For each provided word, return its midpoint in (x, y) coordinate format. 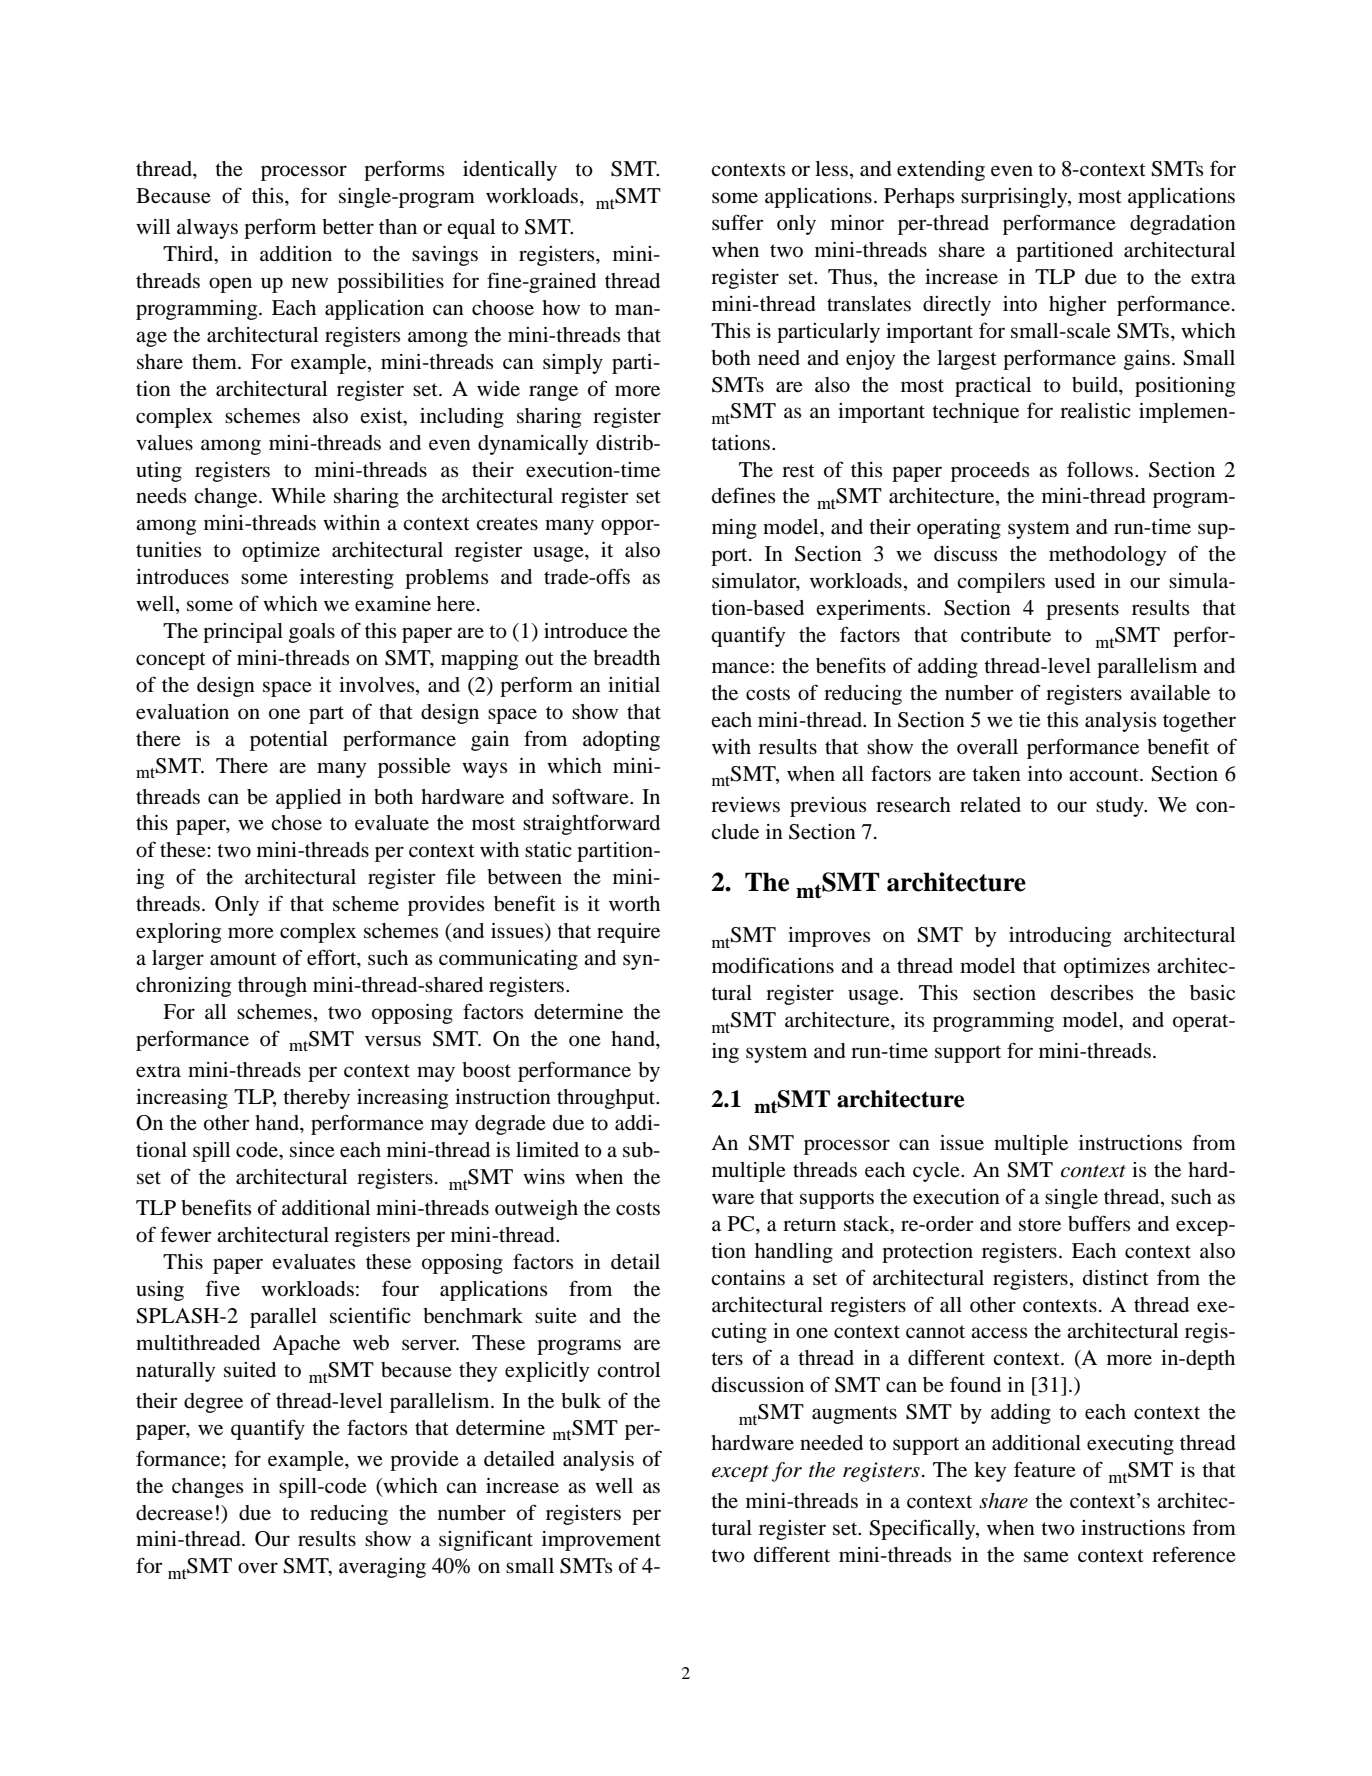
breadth (626, 658)
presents (1082, 611)
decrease (174, 1513)
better (348, 227)
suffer (737, 222)
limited (547, 1150)
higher (1077, 306)
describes (1092, 993)
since (312, 1150)
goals (312, 633)
